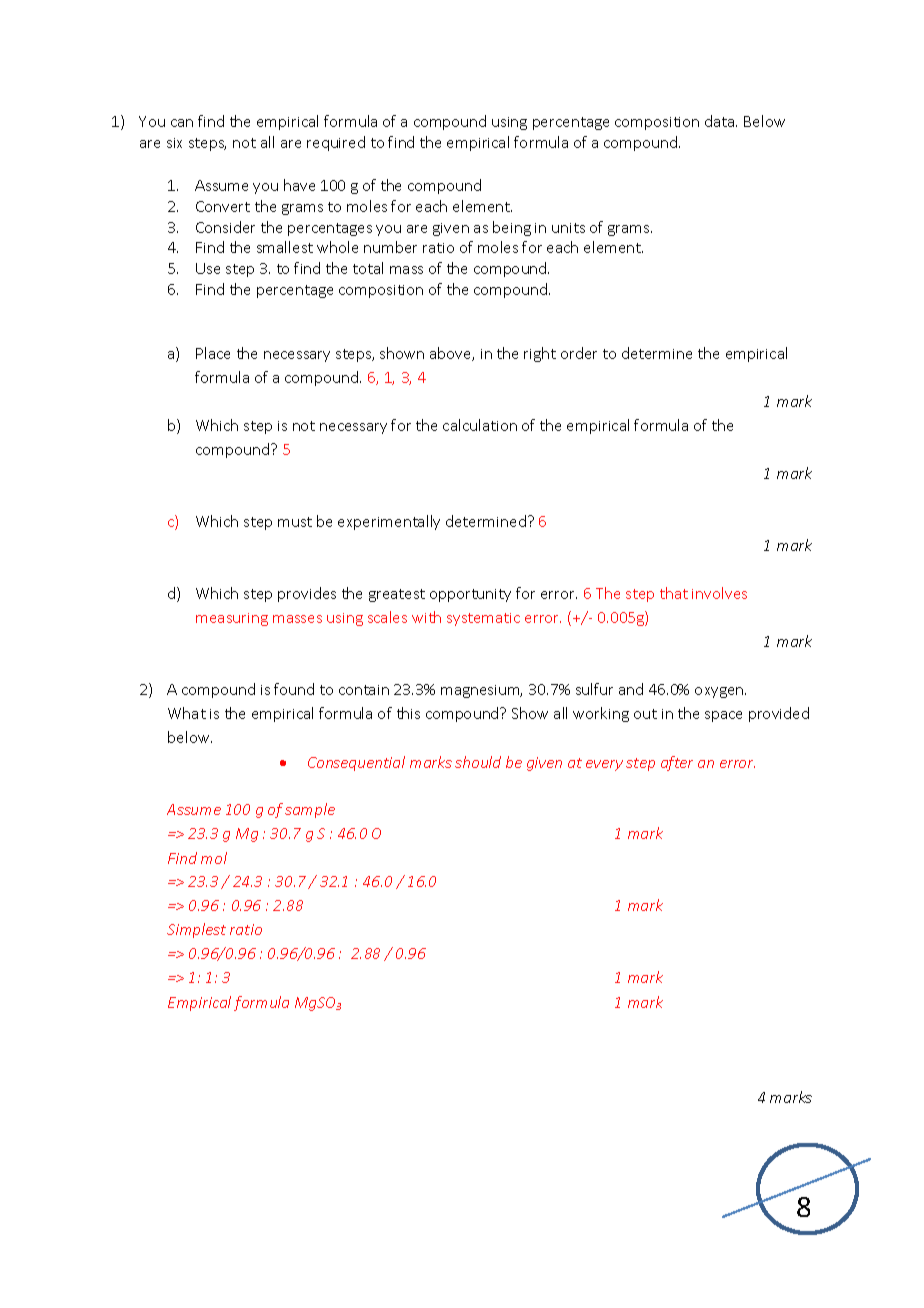 The height and width of the screenshot is (1308, 924). I want to click on order, so click(579, 353).
